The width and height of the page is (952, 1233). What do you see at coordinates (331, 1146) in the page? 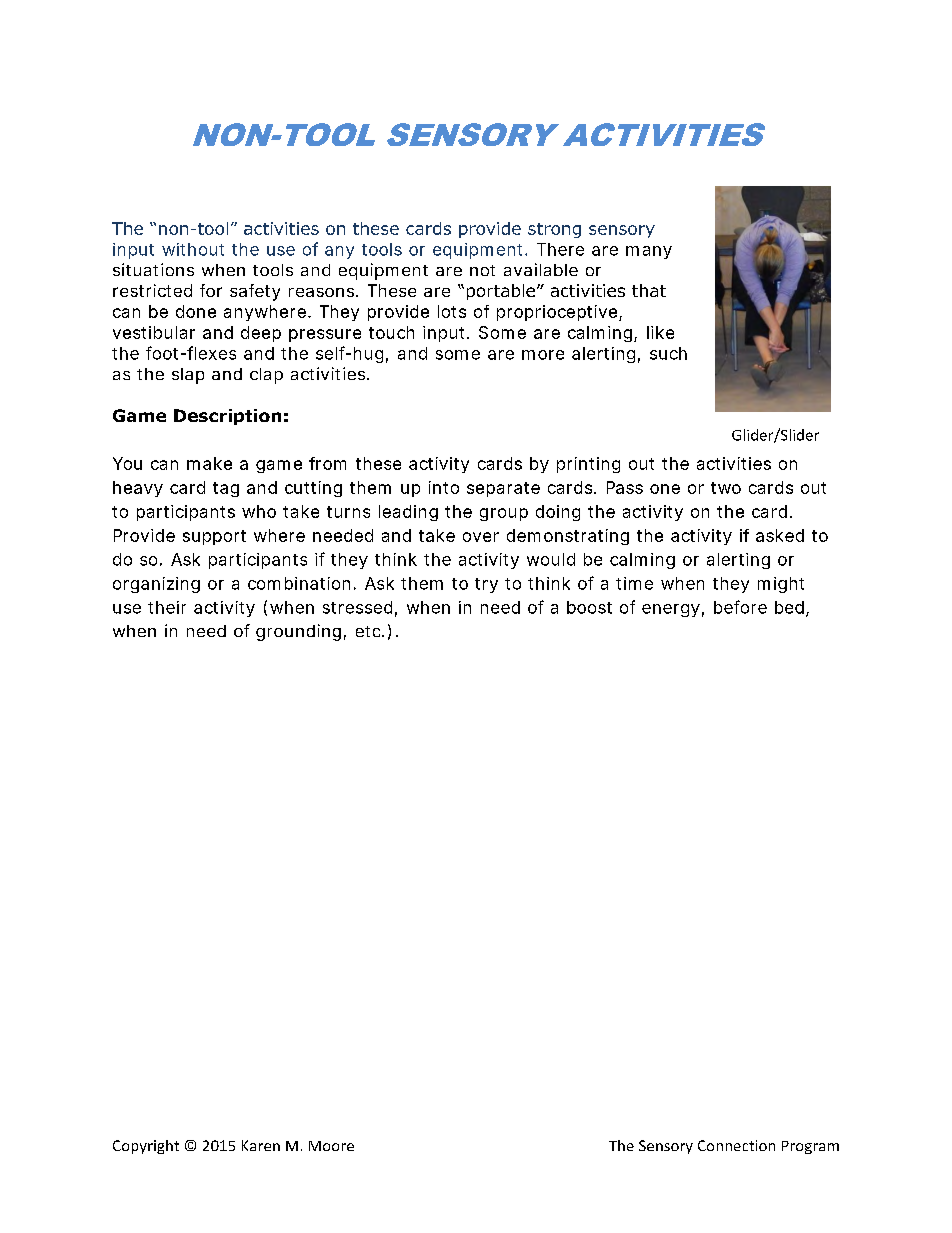
I see `Moore` at bounding box center [331, 1146].
